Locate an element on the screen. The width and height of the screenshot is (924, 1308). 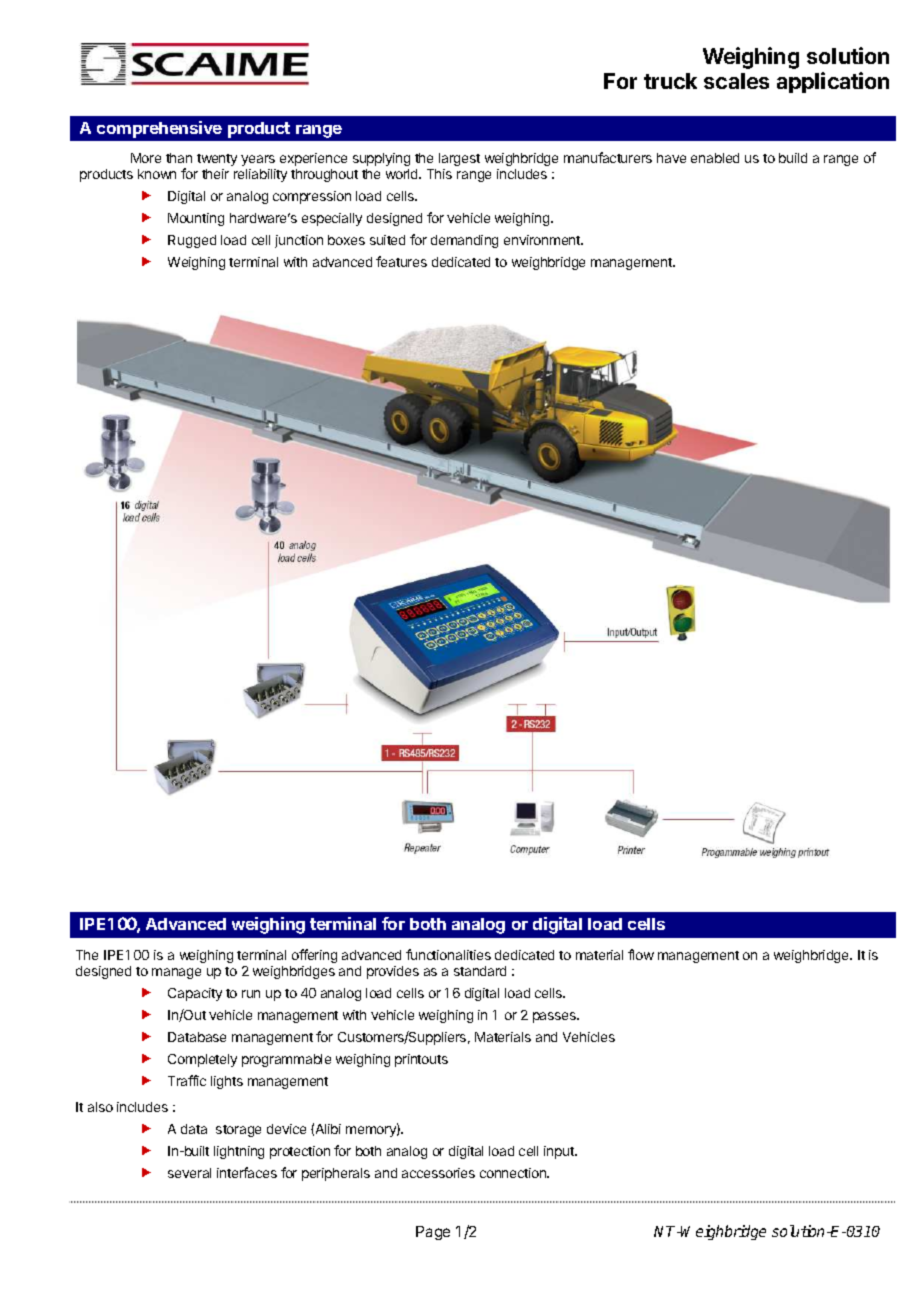
flow is located at coordinates (641, 954).
